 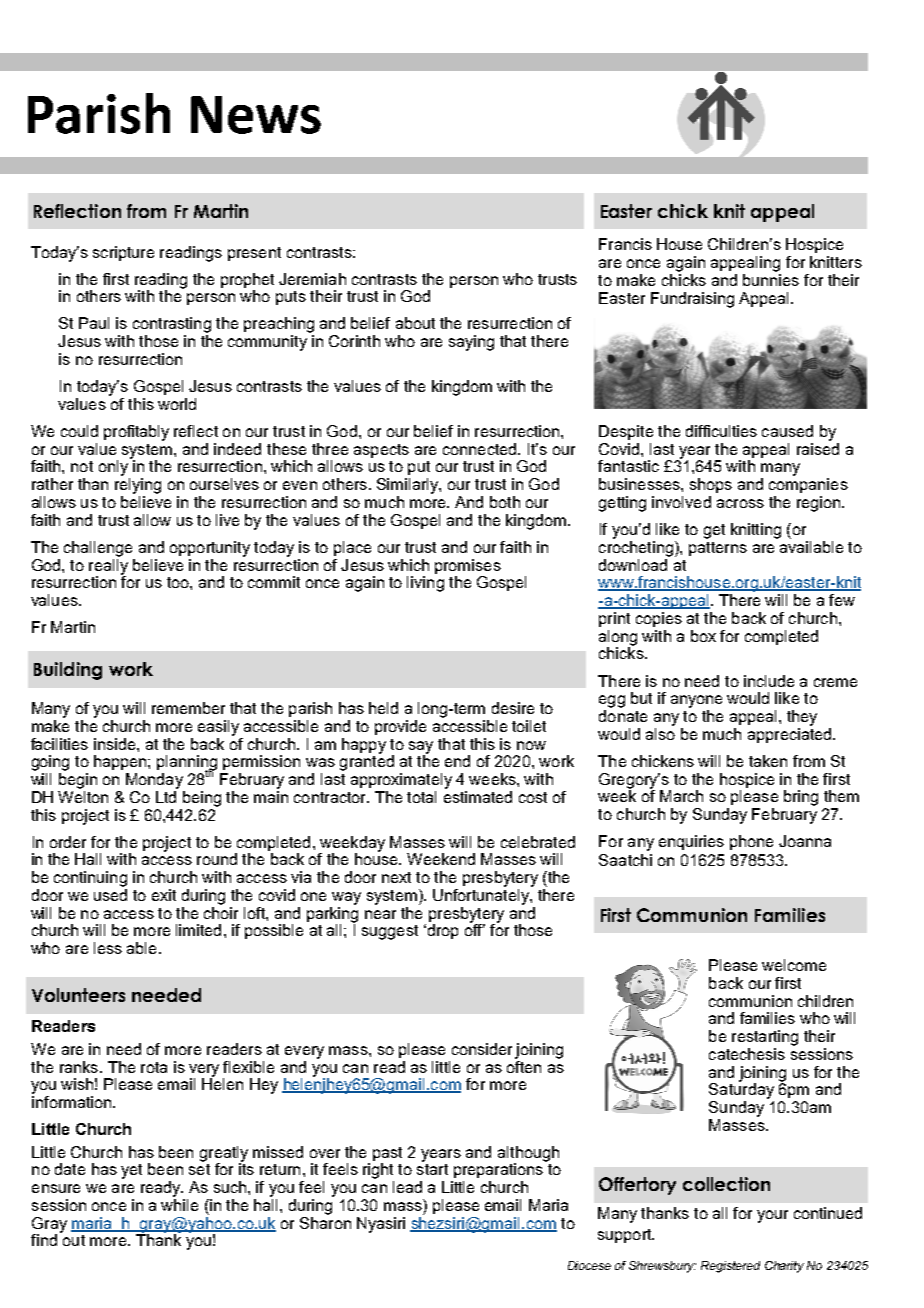 I want to click on both, so click(x=505, y=502).
